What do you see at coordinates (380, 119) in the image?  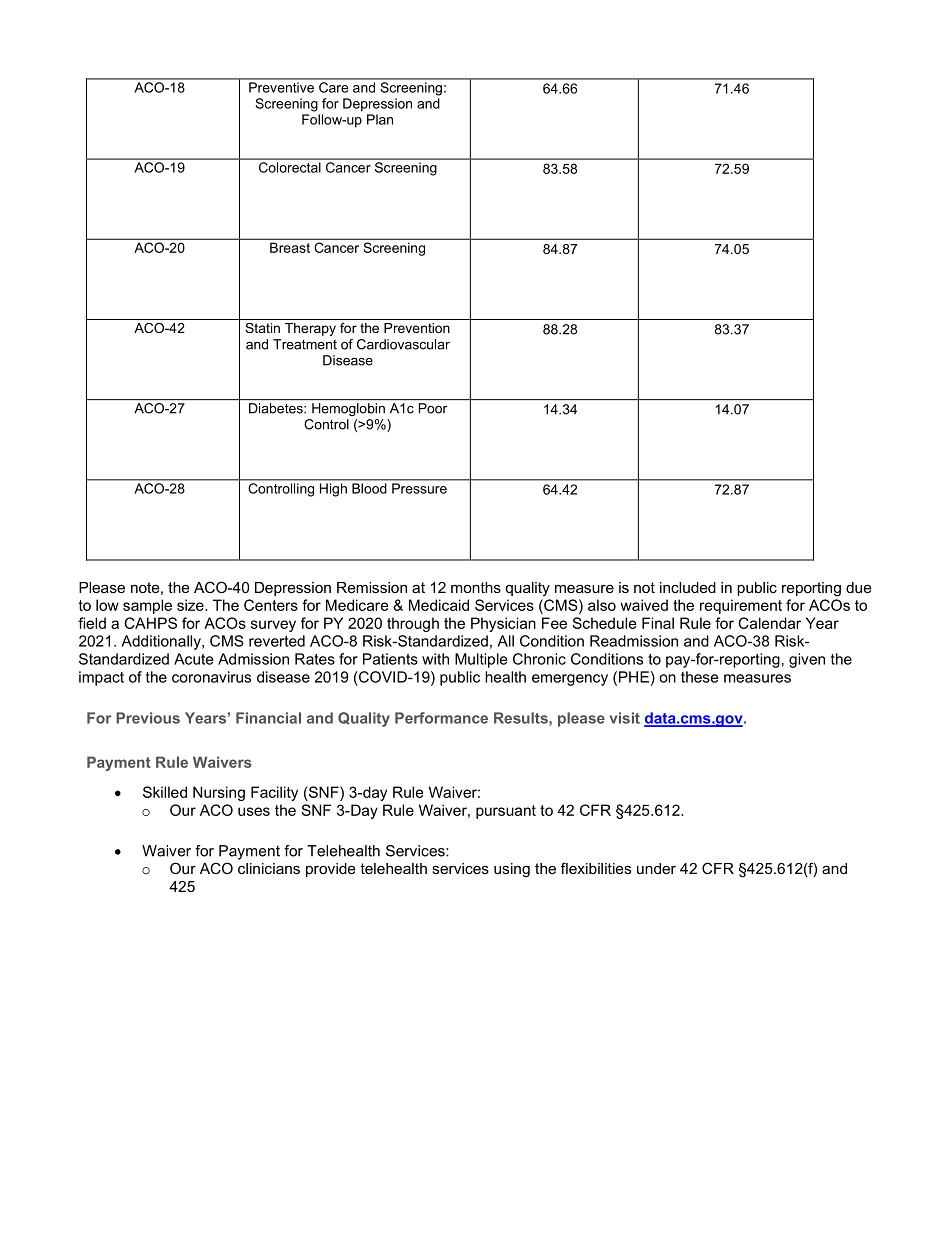 I see `Plan` at bounding box center [380, 119].
